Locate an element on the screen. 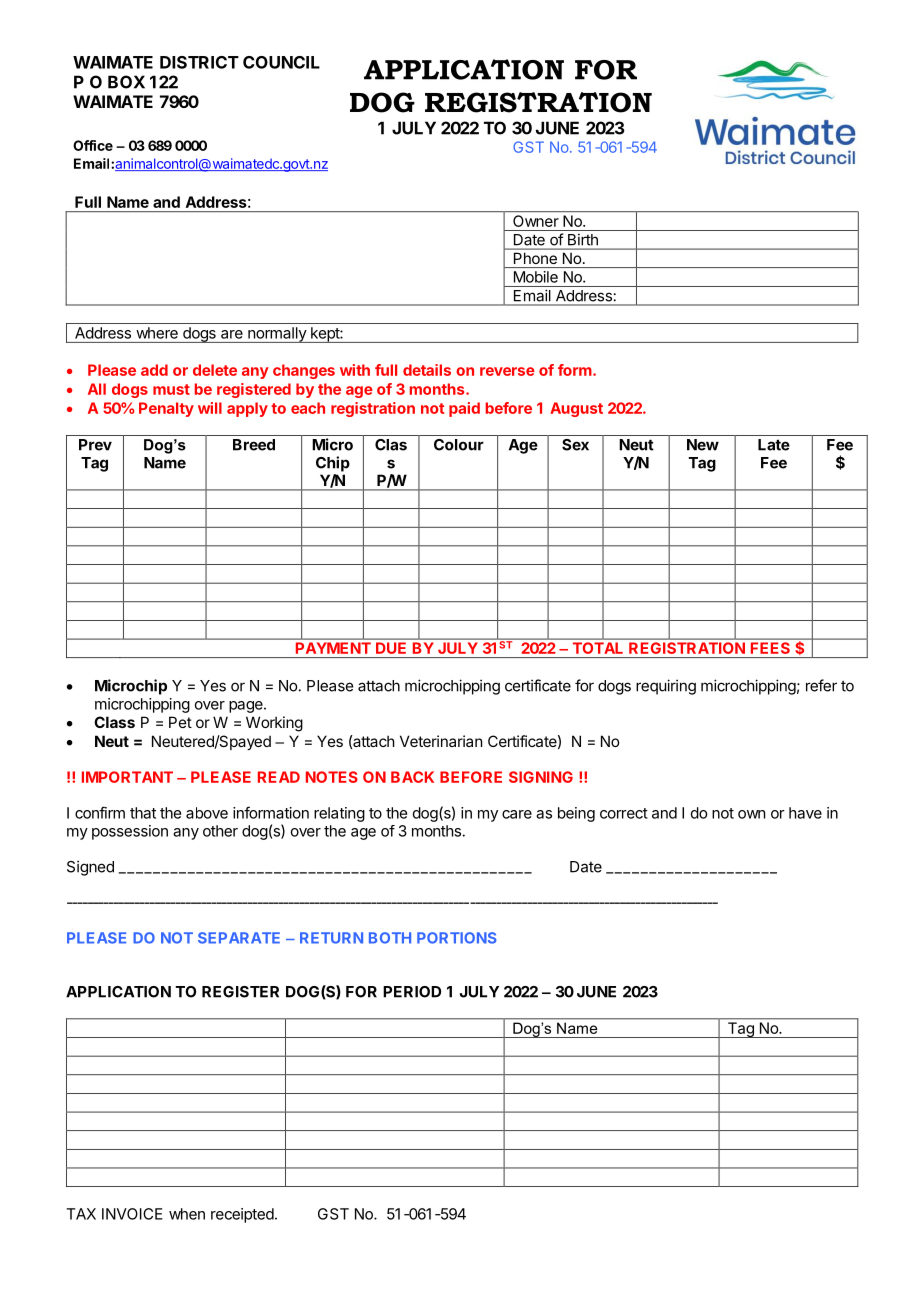 Image resolution: width=924 pixels, height=1308 pixels. must is located at coordinates (171, 389).
